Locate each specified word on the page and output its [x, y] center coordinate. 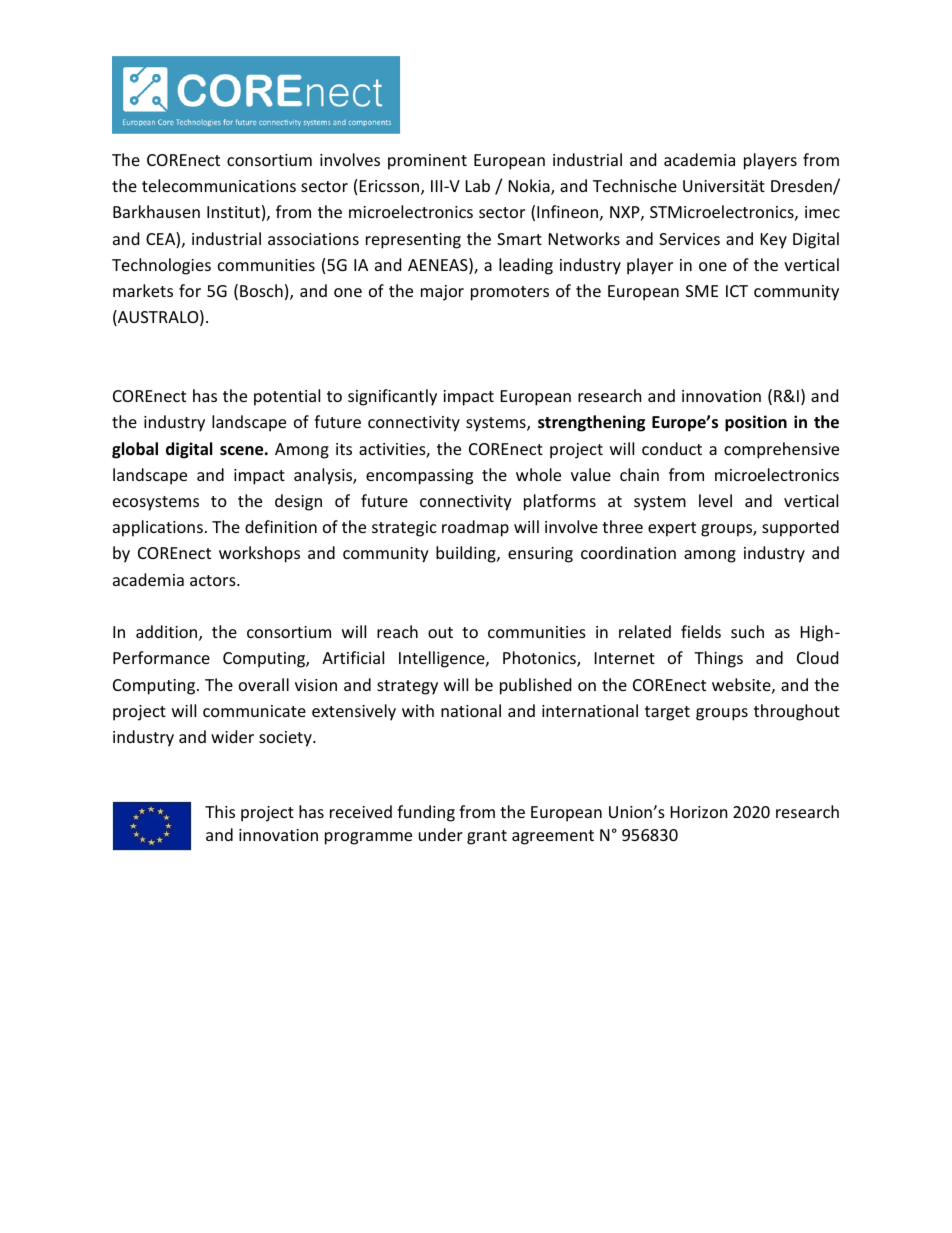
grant [487, 837]
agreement [553, 837]
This [220, 811]
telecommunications [219, 185]
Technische [635, 185]
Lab [478, 185]
